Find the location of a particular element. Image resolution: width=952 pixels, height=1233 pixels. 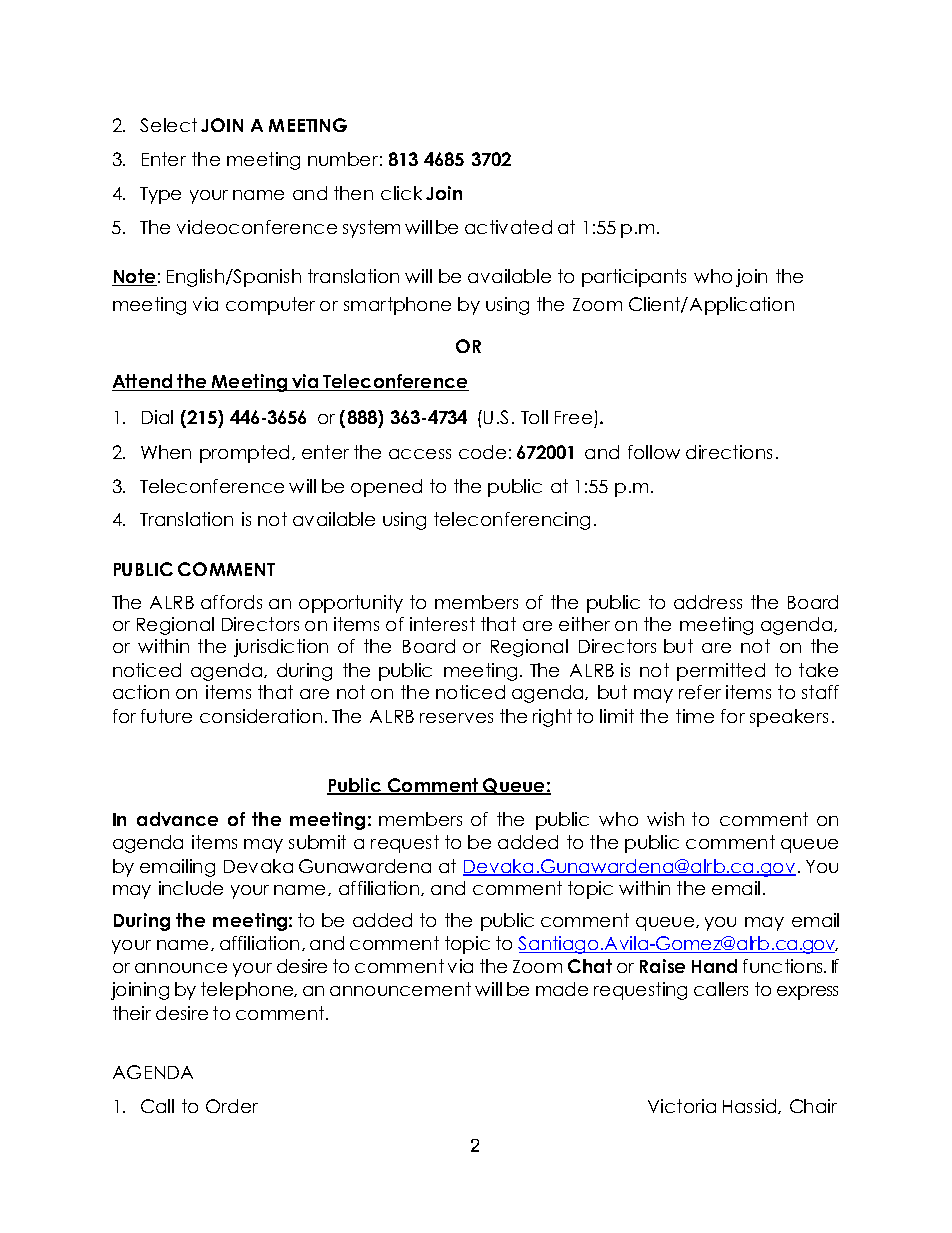

click is located at coordinates (401, 193).
